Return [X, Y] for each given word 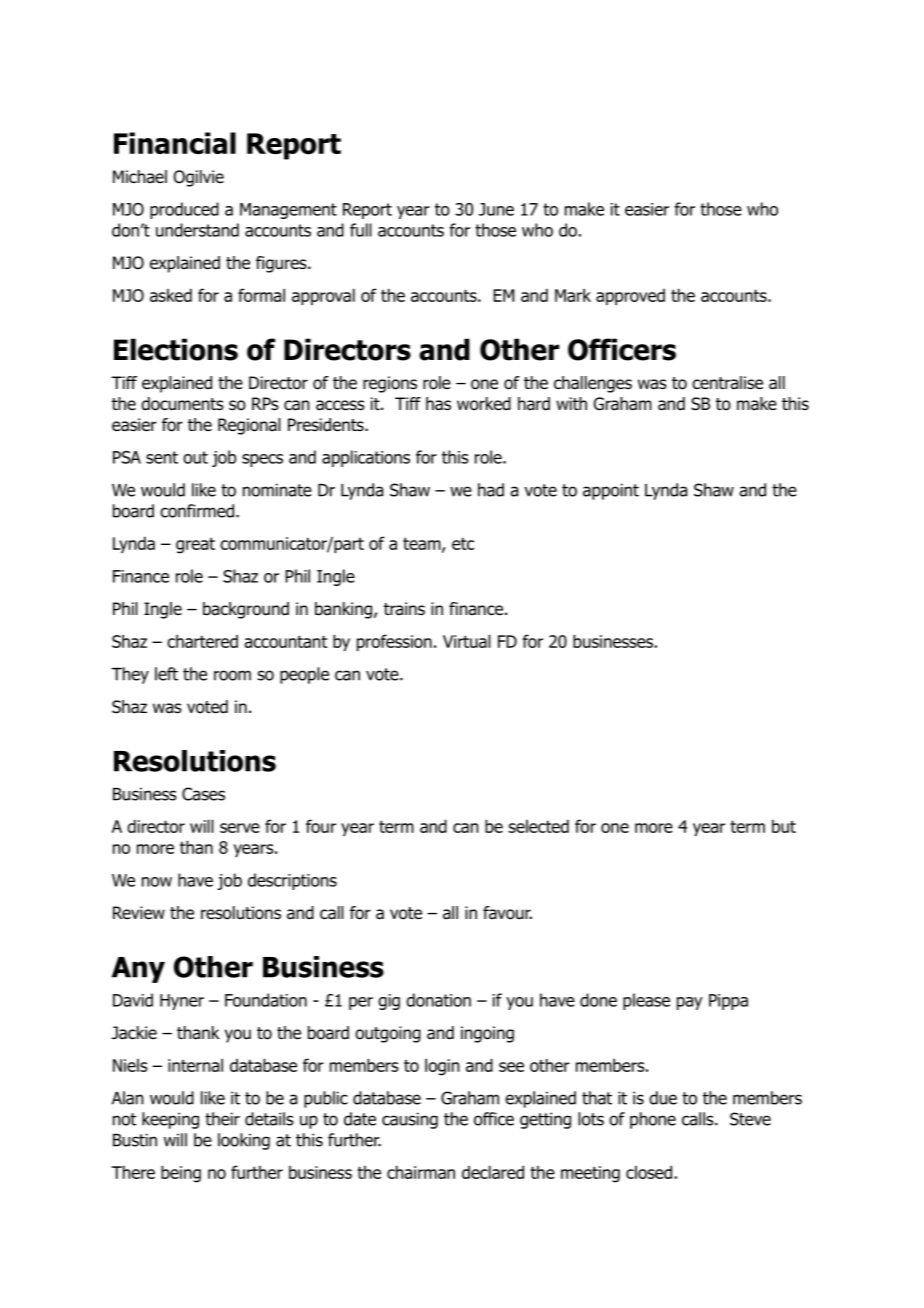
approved [630, 297]
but [784, 826]
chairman [421, 1172]
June [496, 209]
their [222, 1119]
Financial [175, 143]
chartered [202, 641]
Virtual [467, 641]
